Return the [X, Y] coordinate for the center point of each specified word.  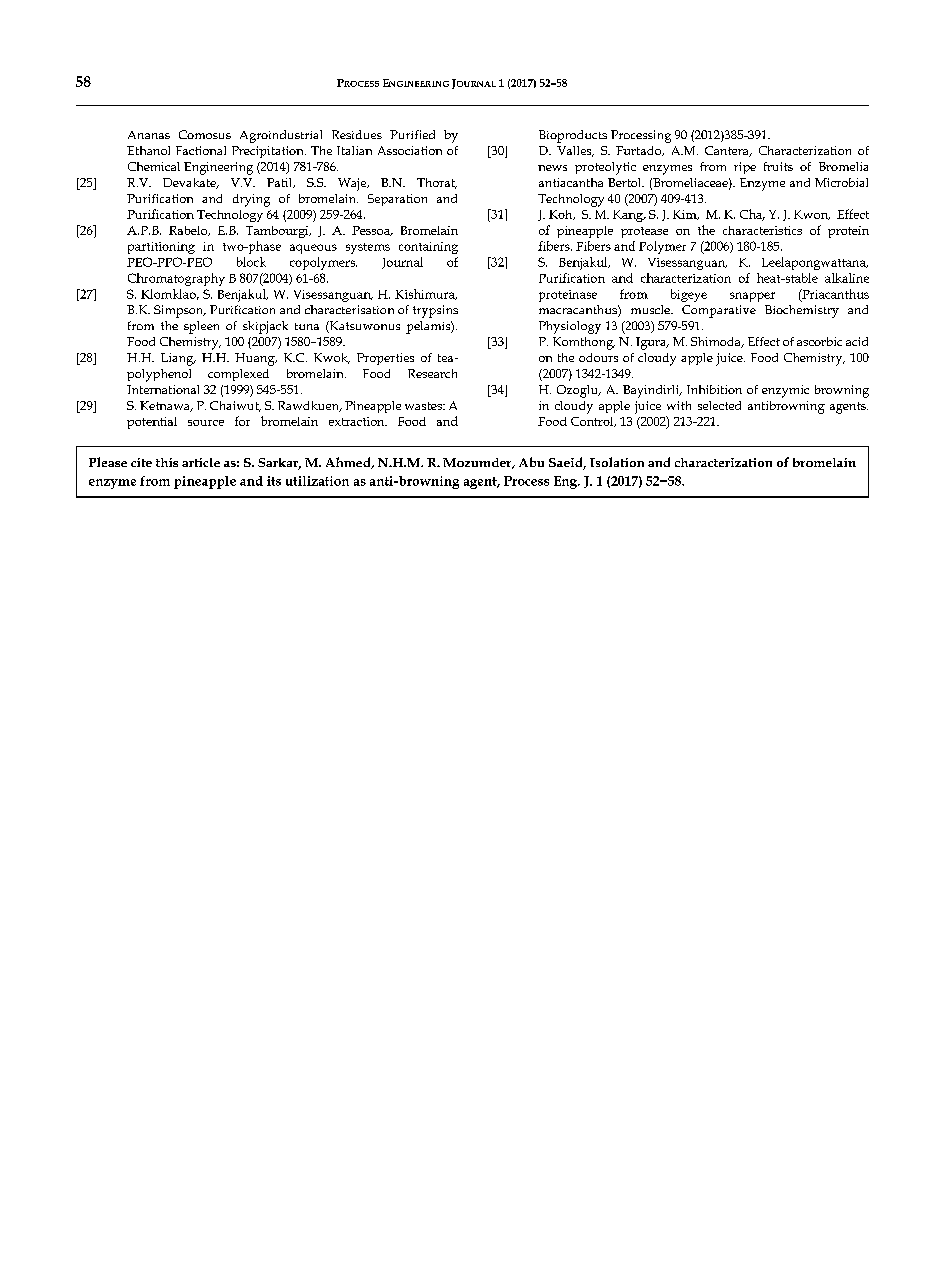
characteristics [762, 230]
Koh [562, 215]
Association [410, 150]
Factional [201, 150]
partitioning [161, 248]
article [201, 462]
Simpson [180, 311]
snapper [752, 297]
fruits [778, 166]
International [163, 389]
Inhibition [714, 389]
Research [432, 373]
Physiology [570, 327]
